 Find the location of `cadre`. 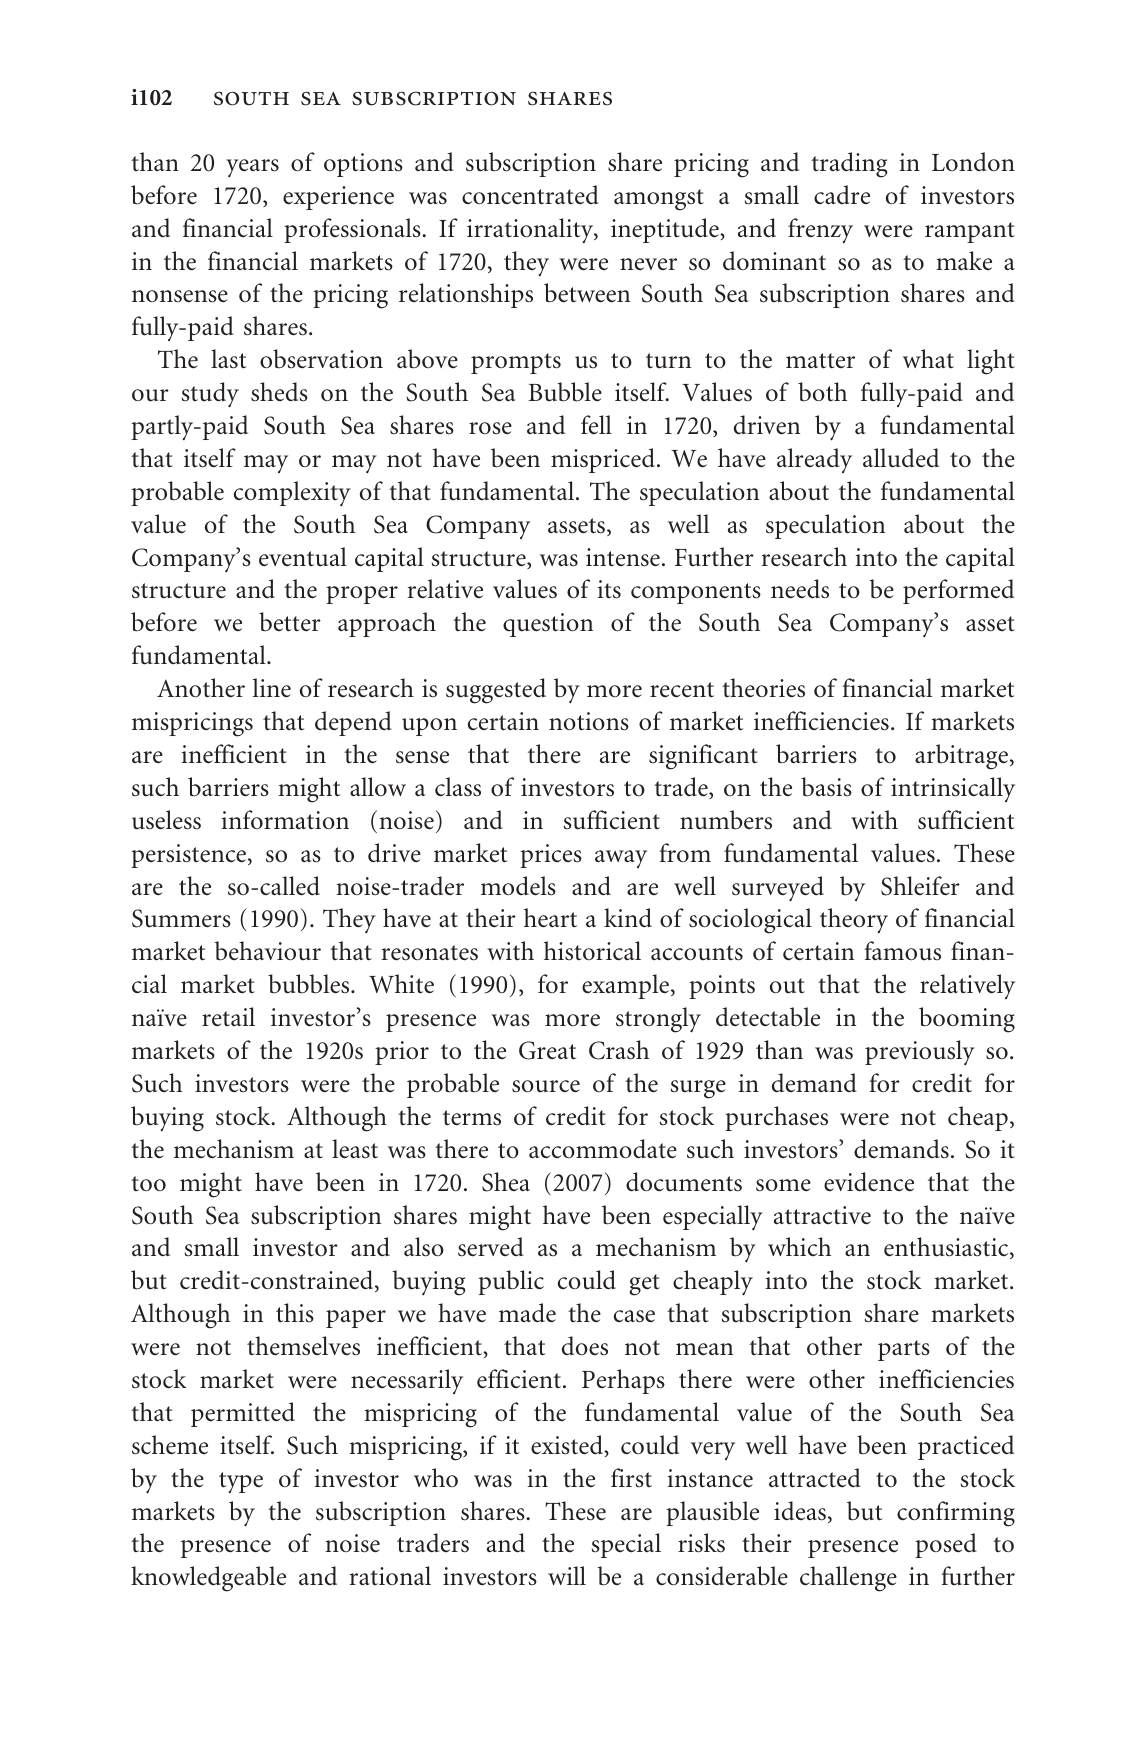

cadre is located at coordinates (842, 195).
